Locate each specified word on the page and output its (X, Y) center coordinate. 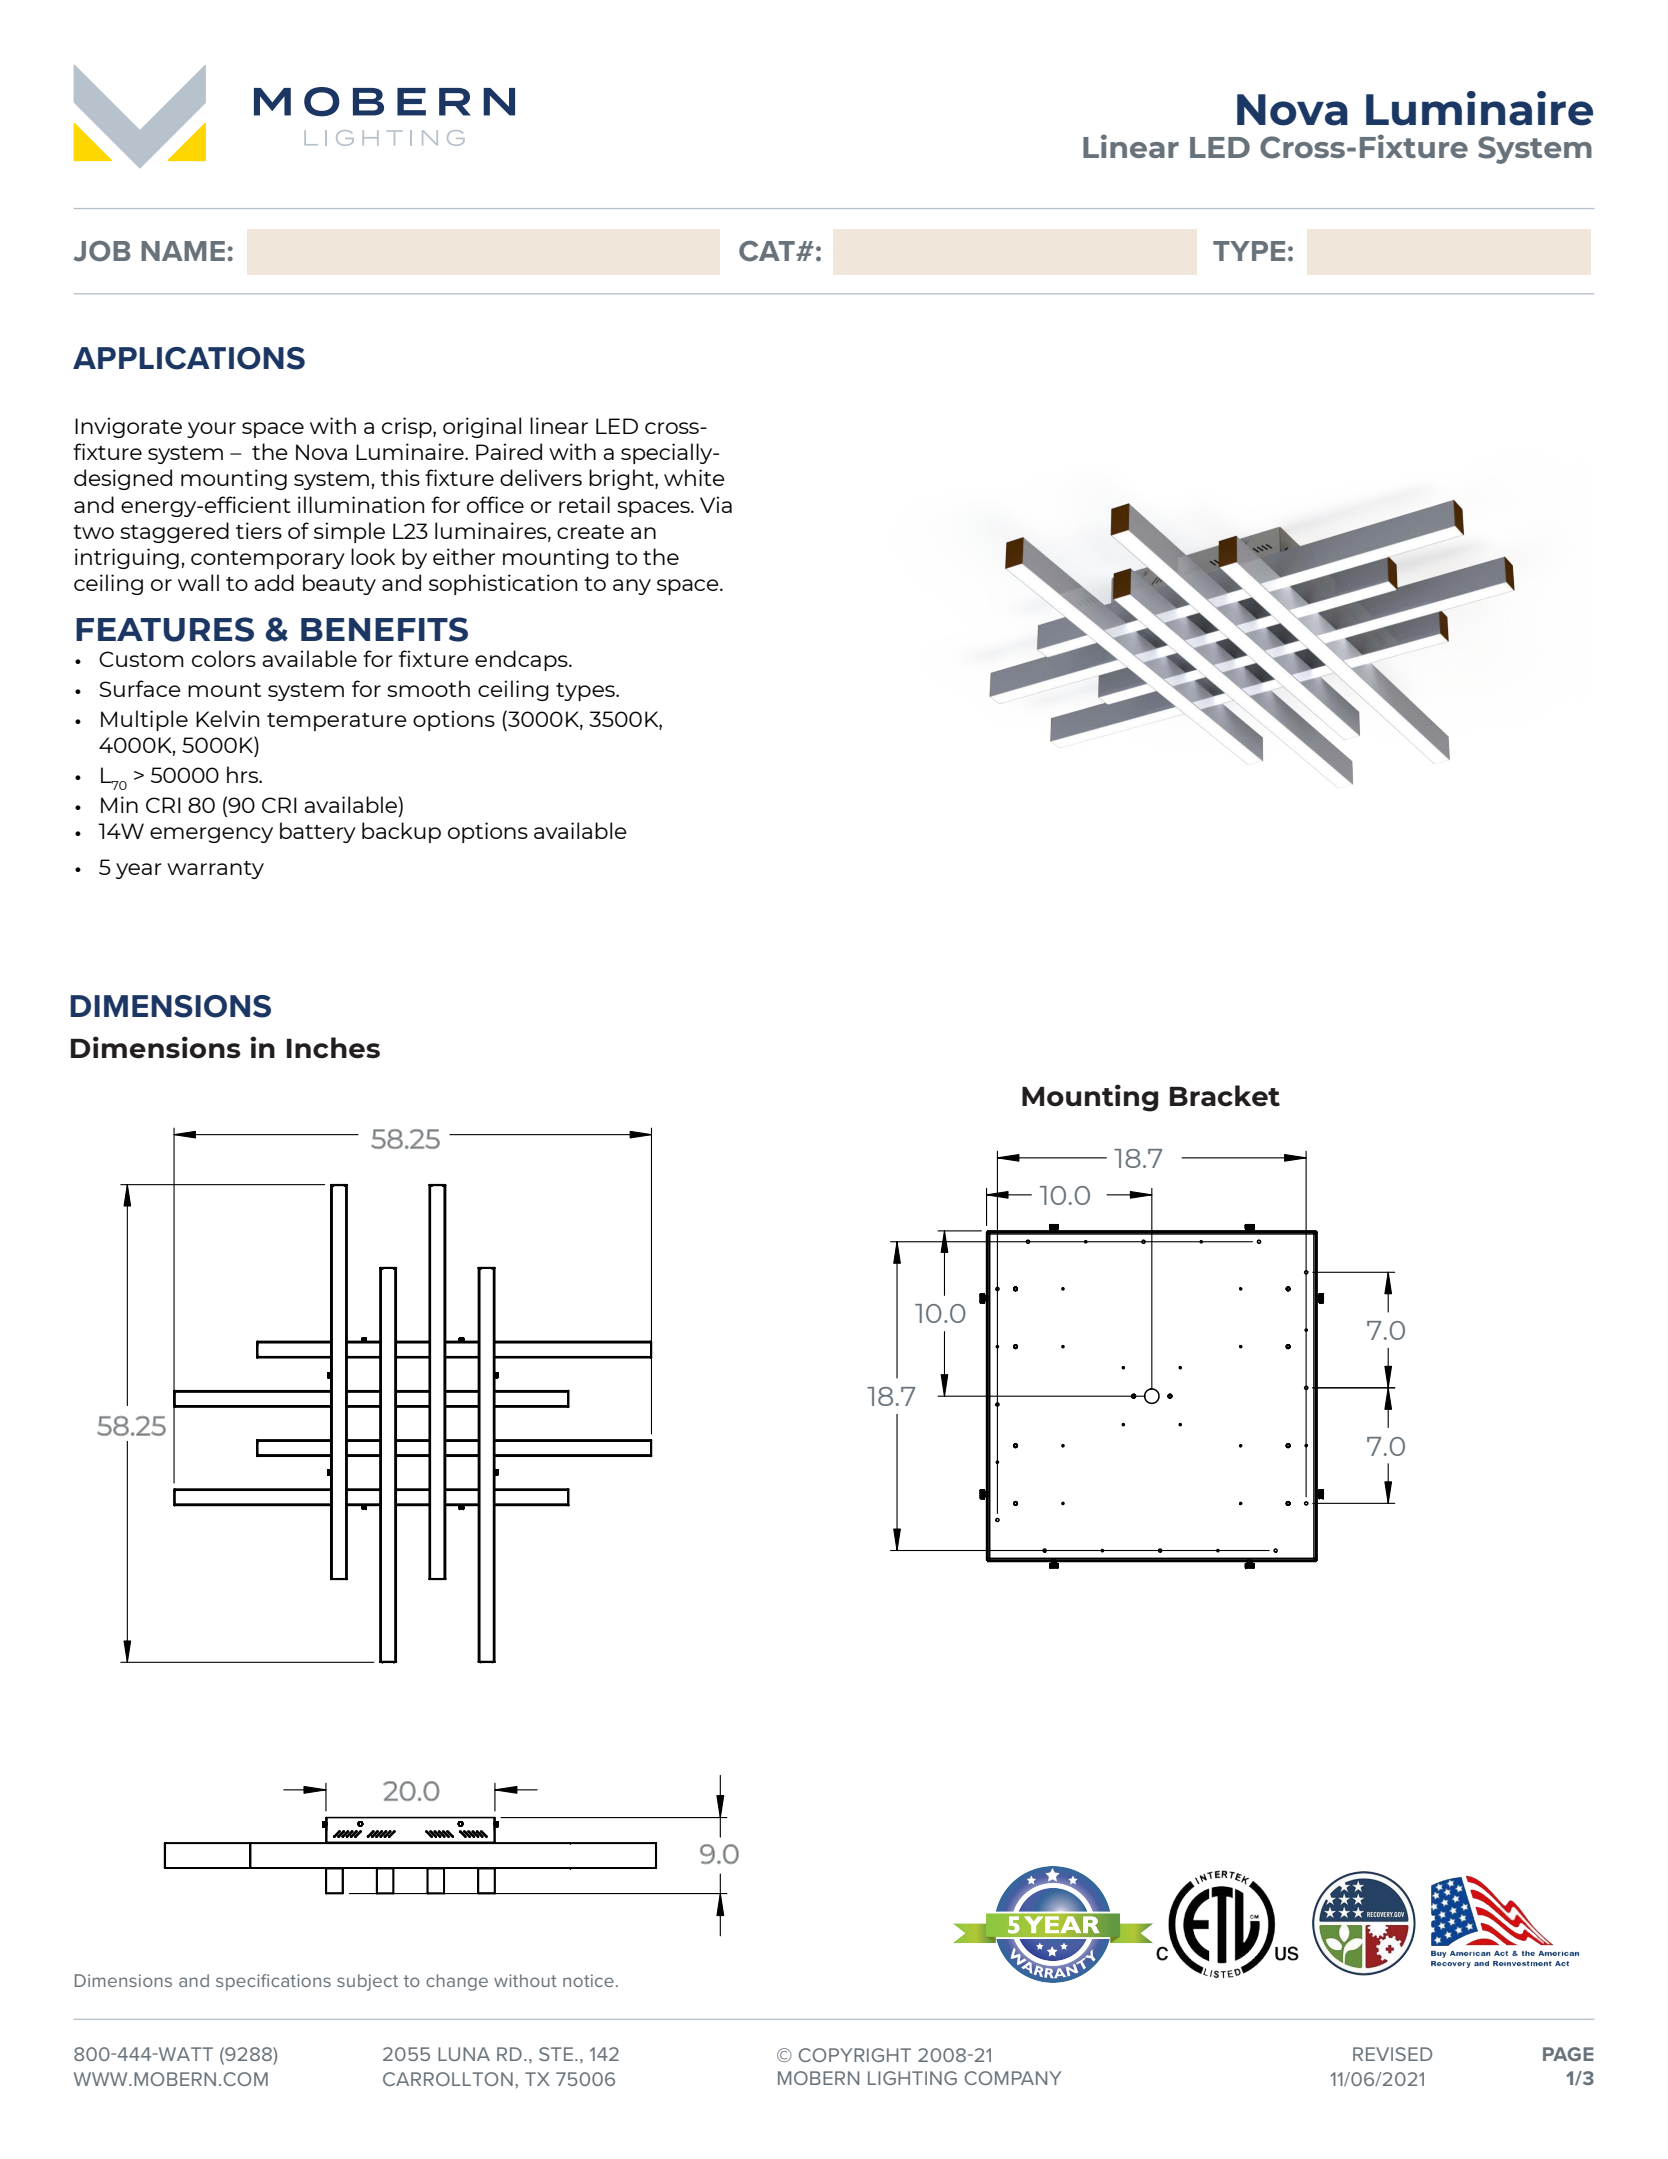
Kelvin (227, 718)
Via (716, 504)
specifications (273, 1982)
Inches (333, 1048)
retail (584, 504)
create (590, 532)
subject (367, 1982)
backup (401, 832)
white (694, 477)
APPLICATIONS (189, 358)
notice (588, 1980)
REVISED (1392, 2054)
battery (318, 832)
